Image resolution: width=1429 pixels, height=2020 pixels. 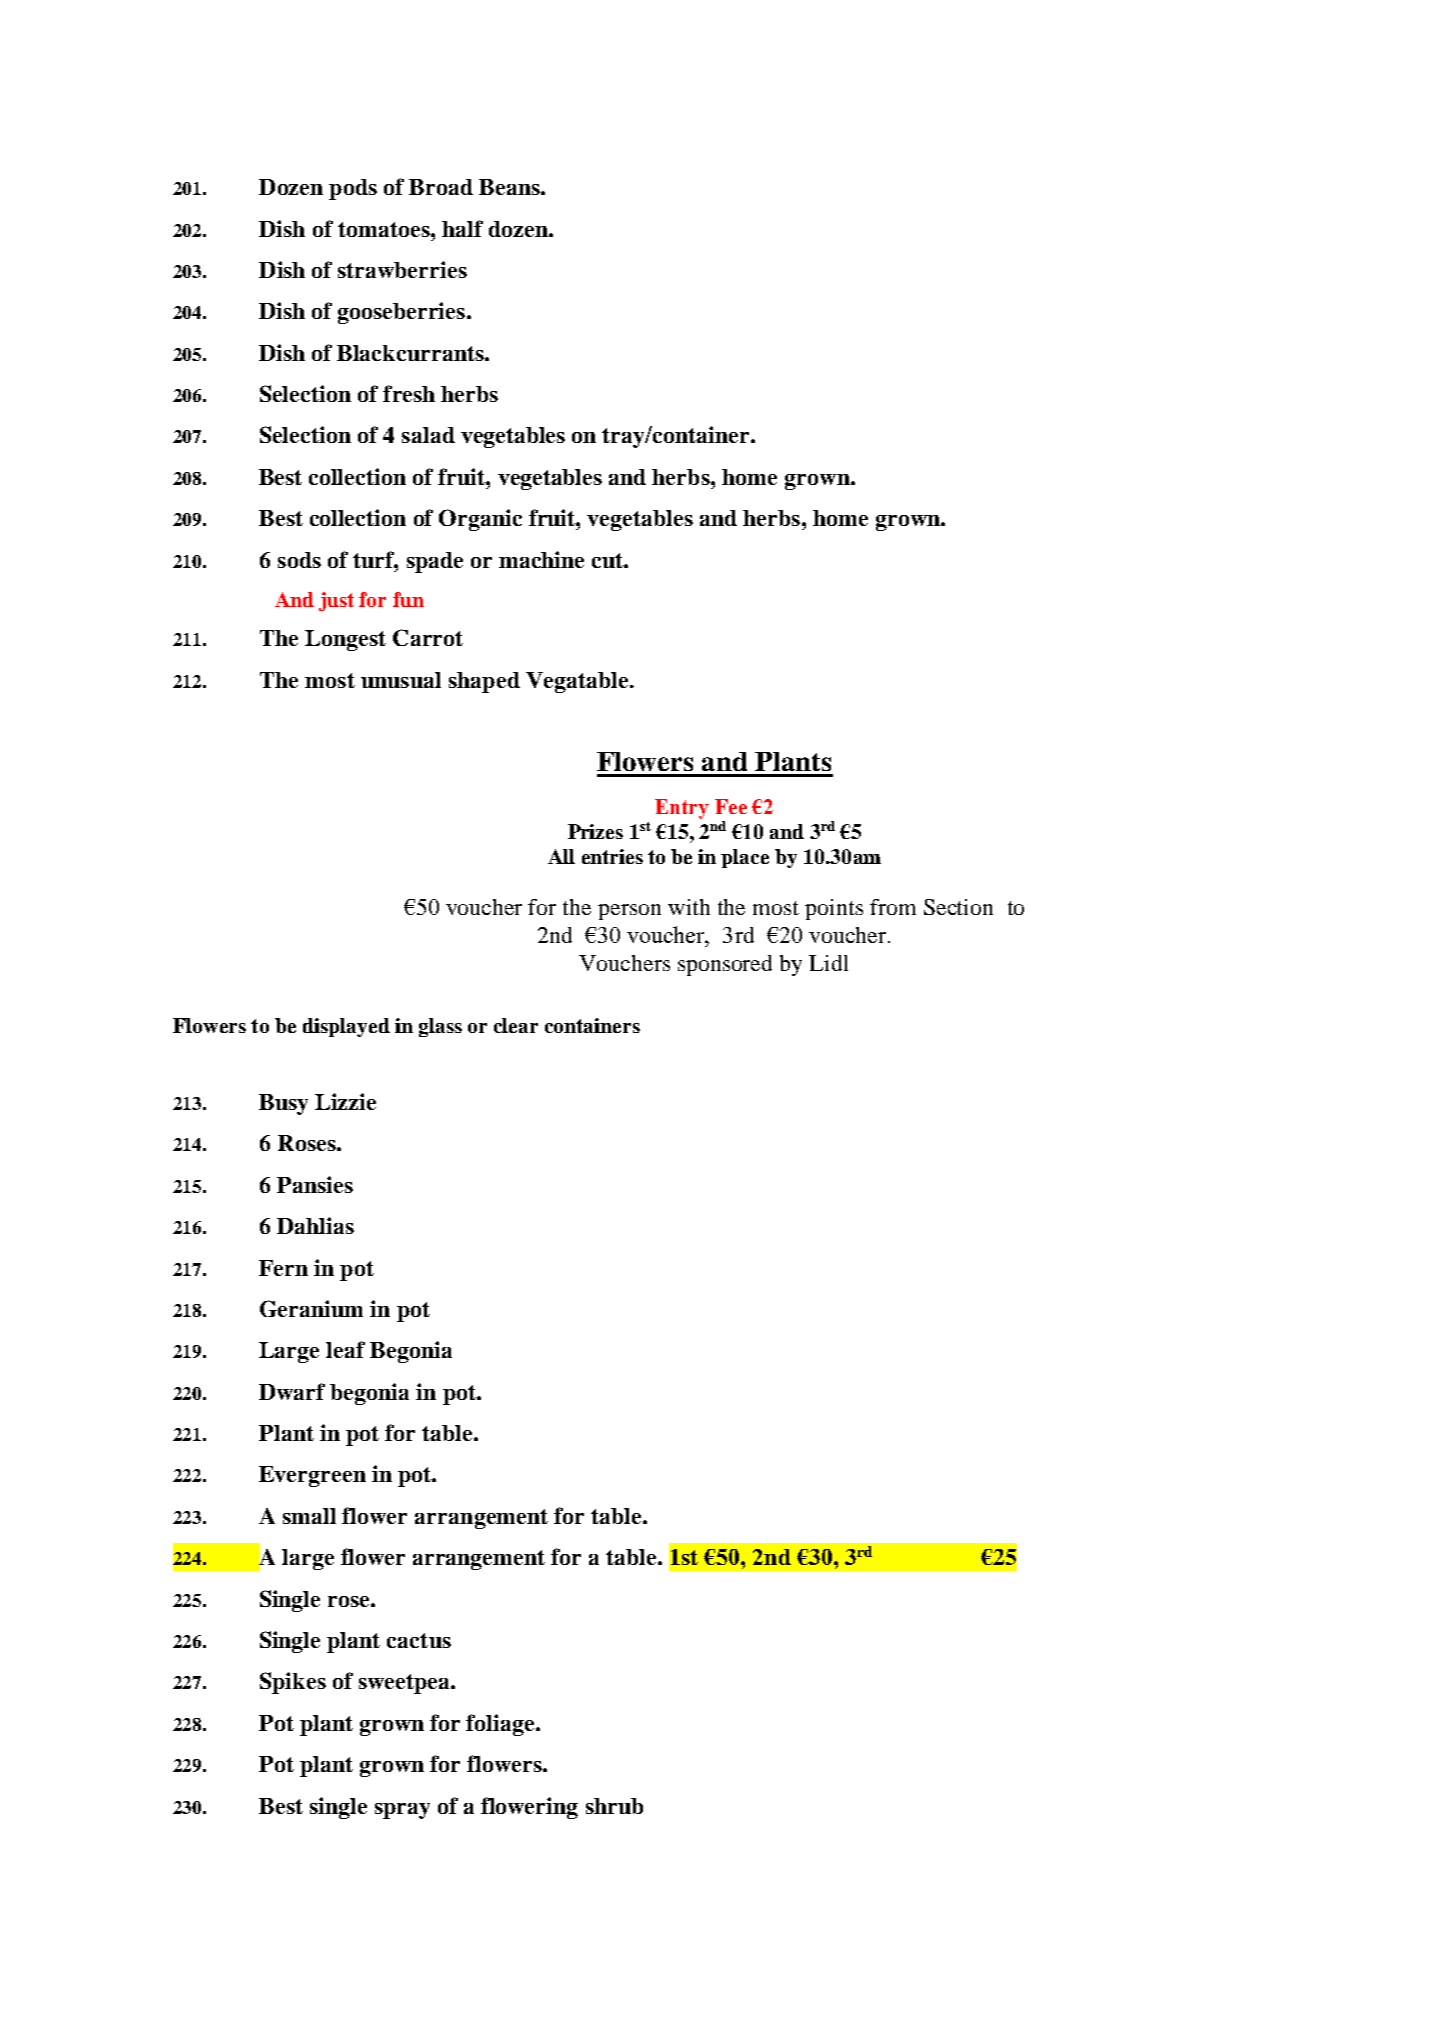 I want to click on just, so click(x=336, y=601).
